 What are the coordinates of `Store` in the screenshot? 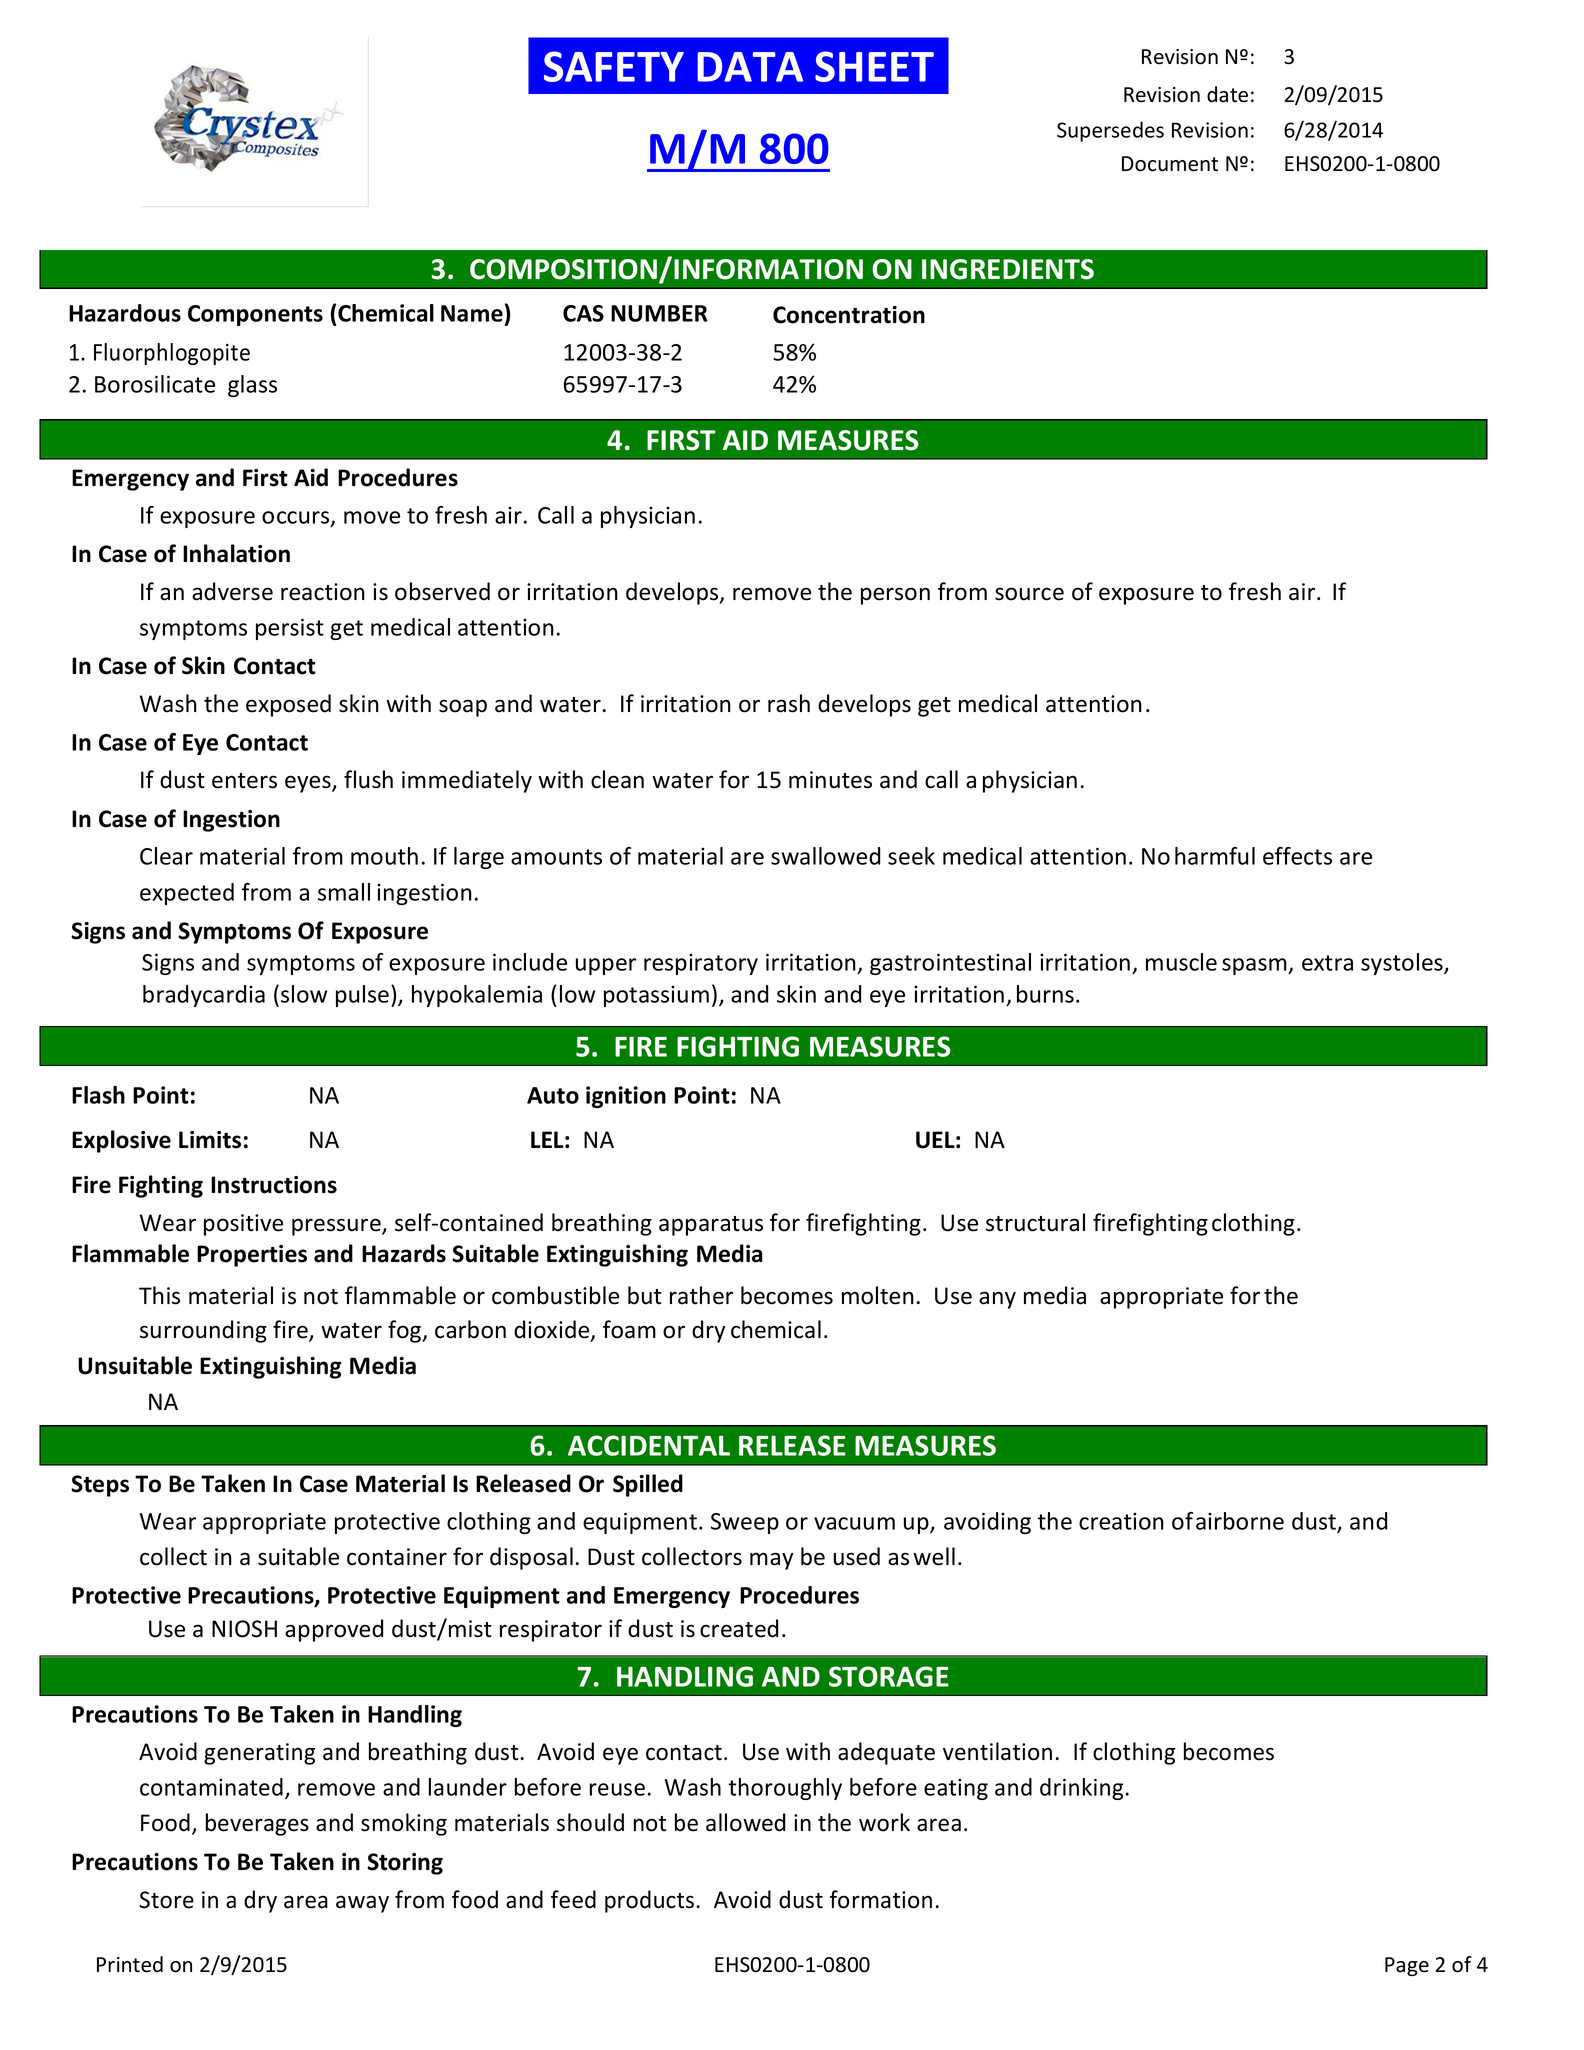 It's located at (167, 1900).
